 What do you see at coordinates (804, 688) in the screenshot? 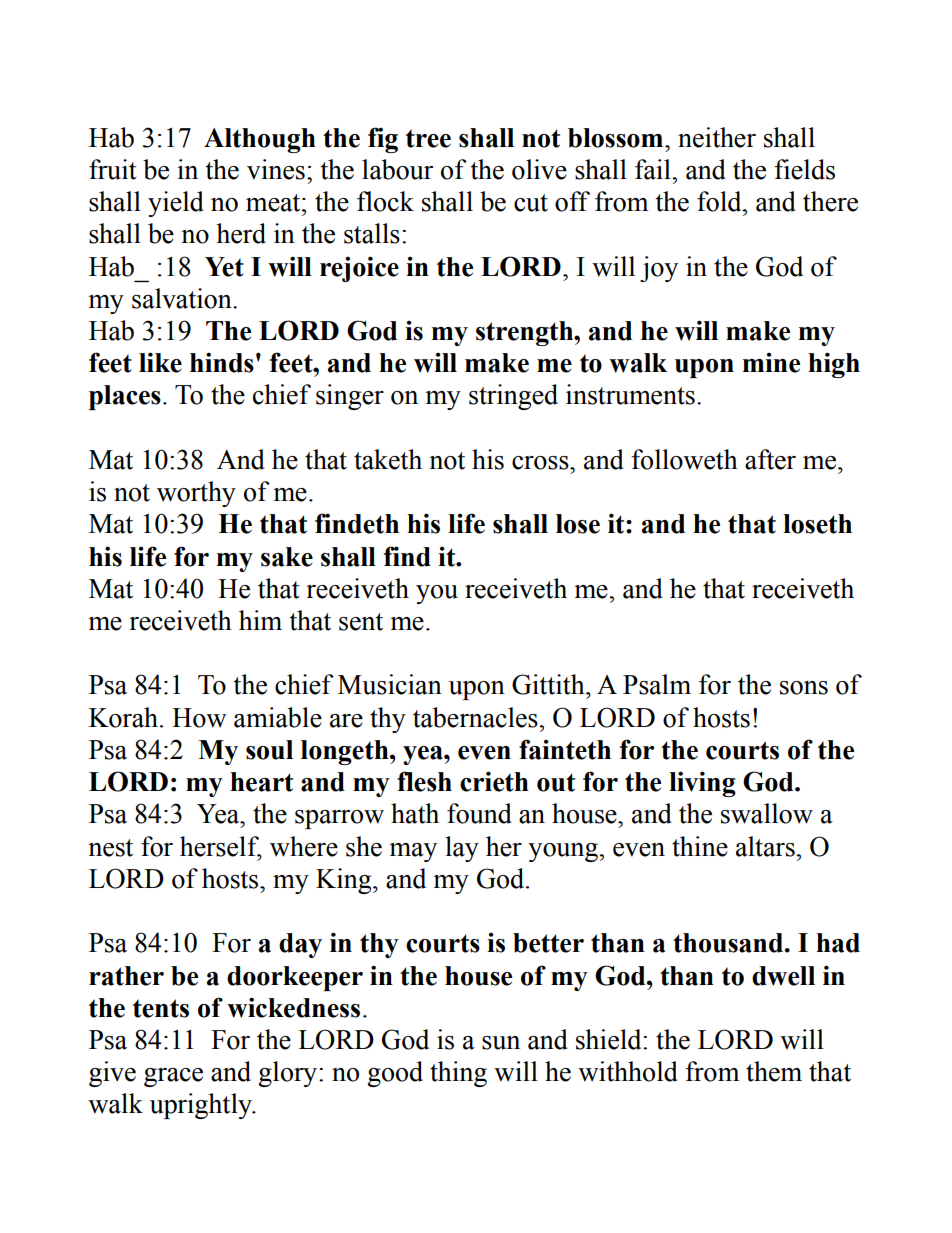
I see `sons` at bounding box center [804, 688].
